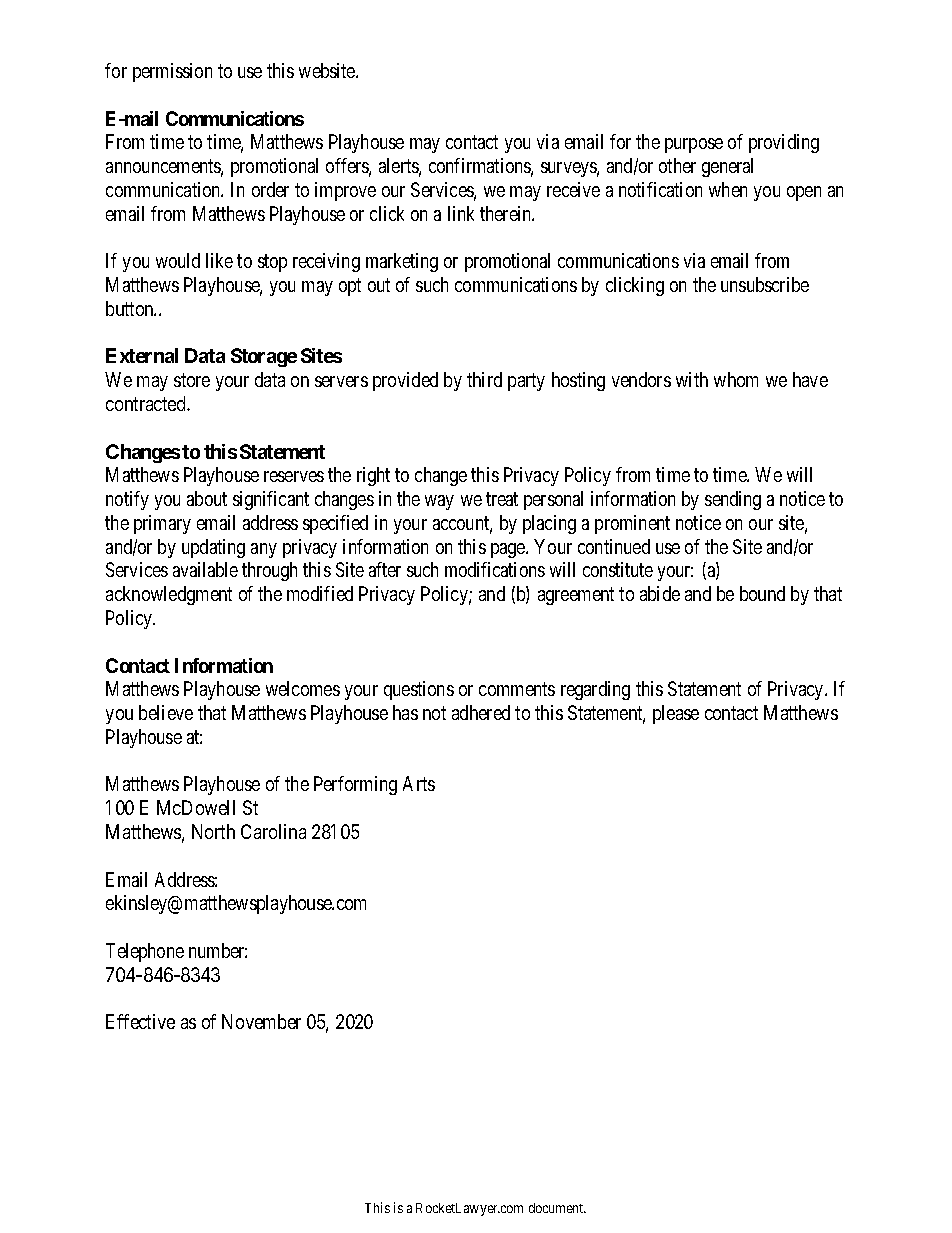 The width and height of the screenshot is (952, 1233). What do you see at coordinates (694, 145) in the screenshot?
I see `purpose` at bounding box center [694, 145].
